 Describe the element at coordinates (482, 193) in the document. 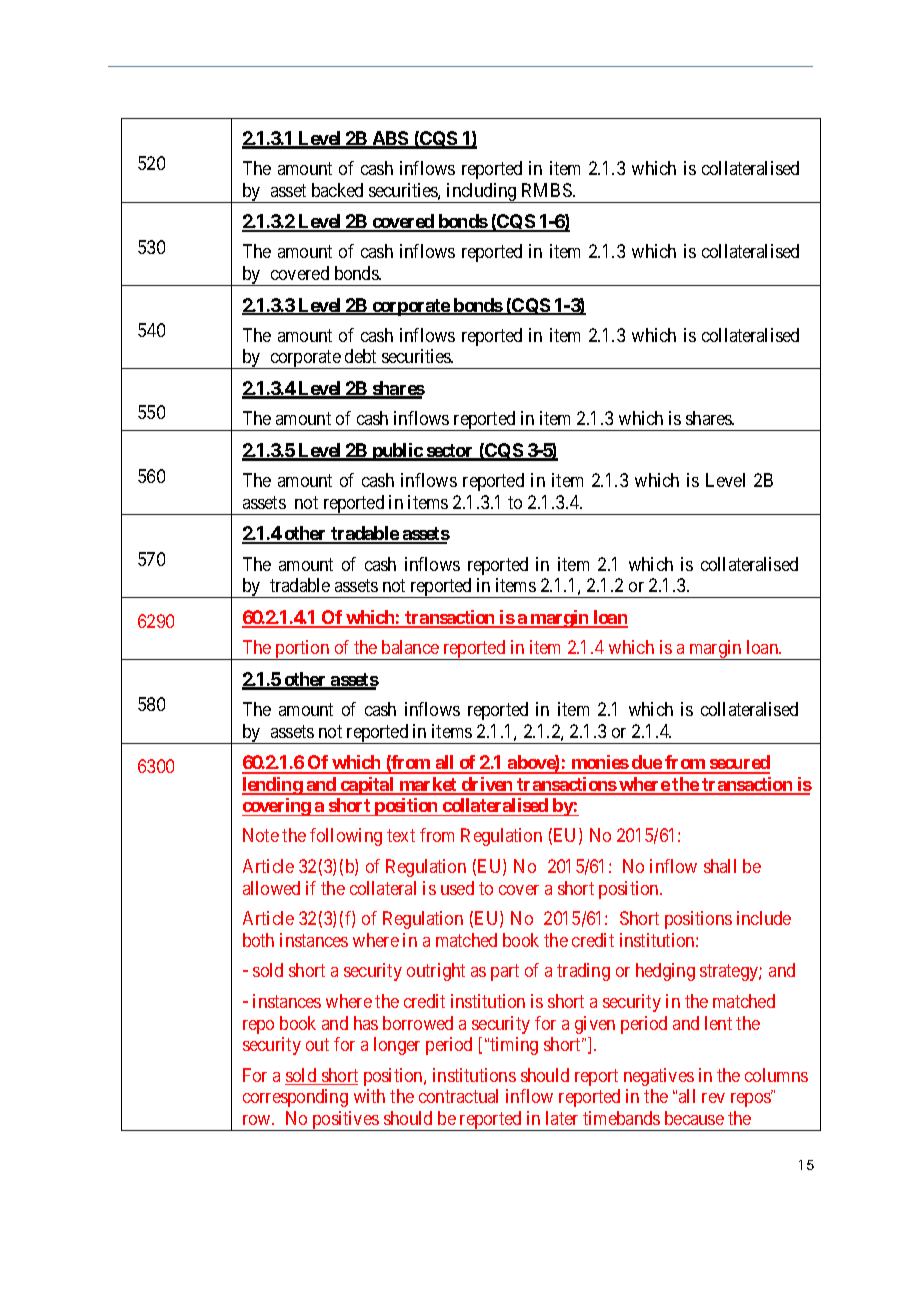

I see `including` at that location.
